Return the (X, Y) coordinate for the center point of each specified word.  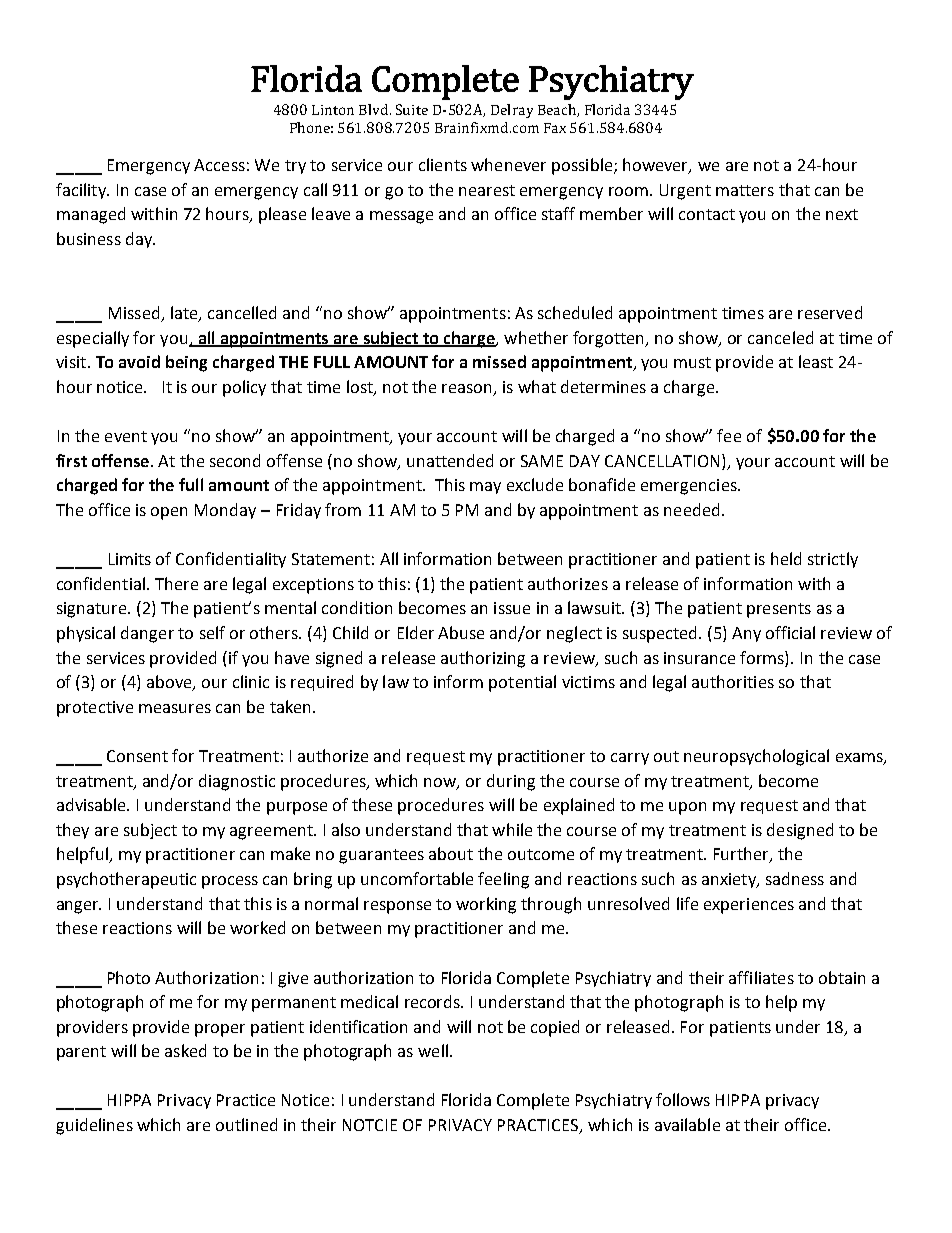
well (433, 1050)
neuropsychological (756, 757)
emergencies (690, 487)
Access (219, 165)
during (511, 782)
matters (745, 190)
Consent (137, 756)
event (126, 436)
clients (443, 164)
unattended (450, 460)
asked (185, 1050)
